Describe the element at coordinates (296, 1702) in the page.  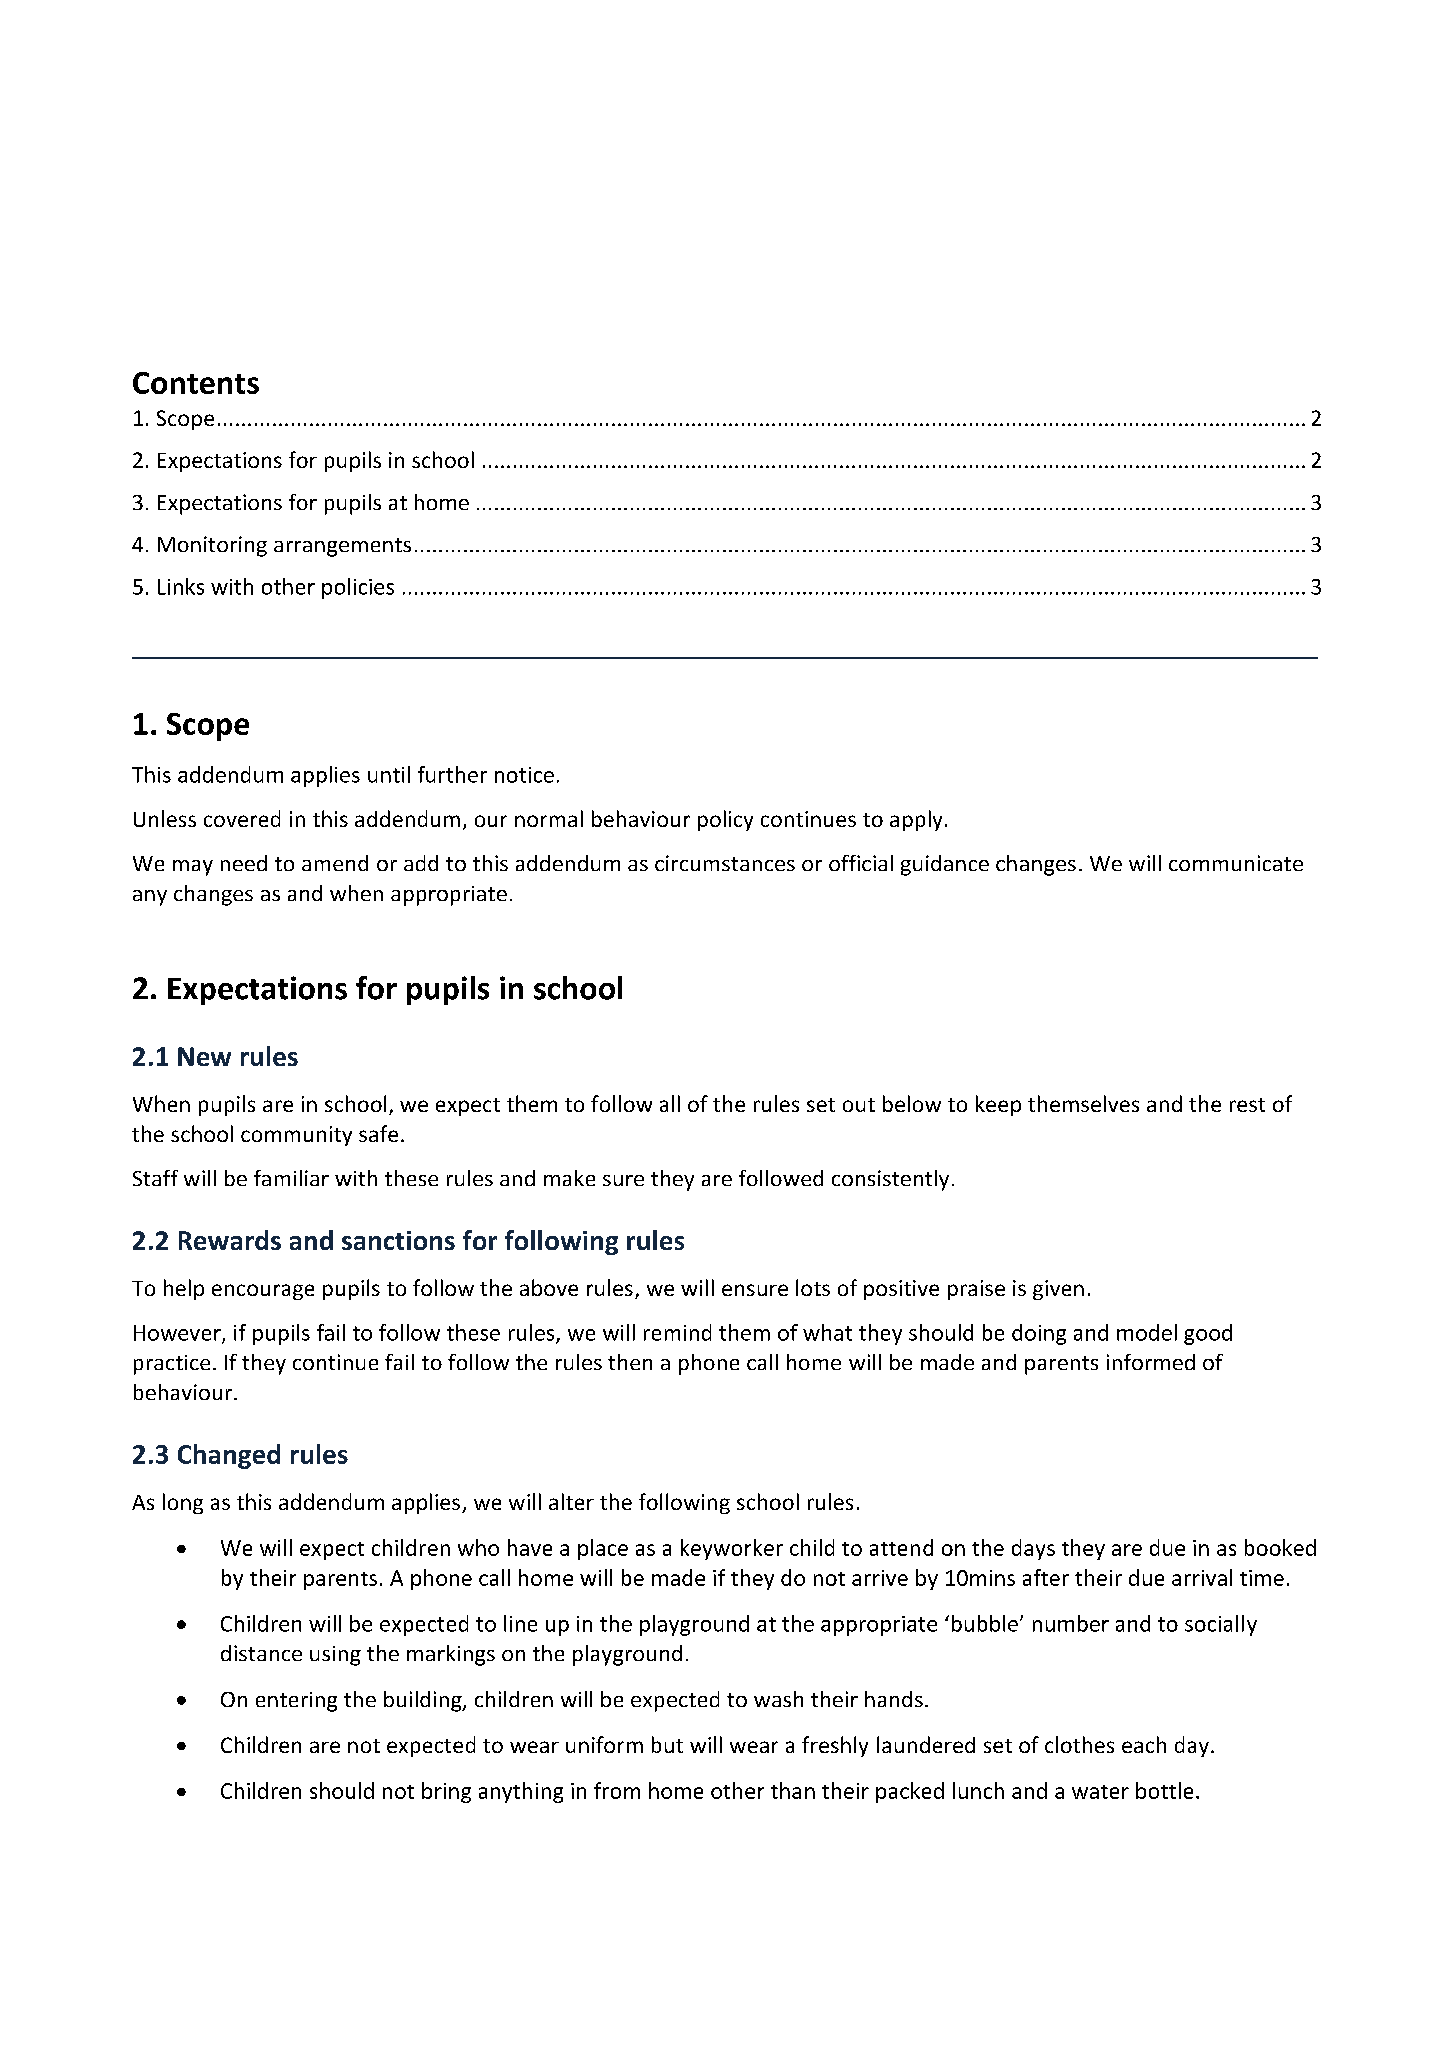
I see `entering` at that location.
